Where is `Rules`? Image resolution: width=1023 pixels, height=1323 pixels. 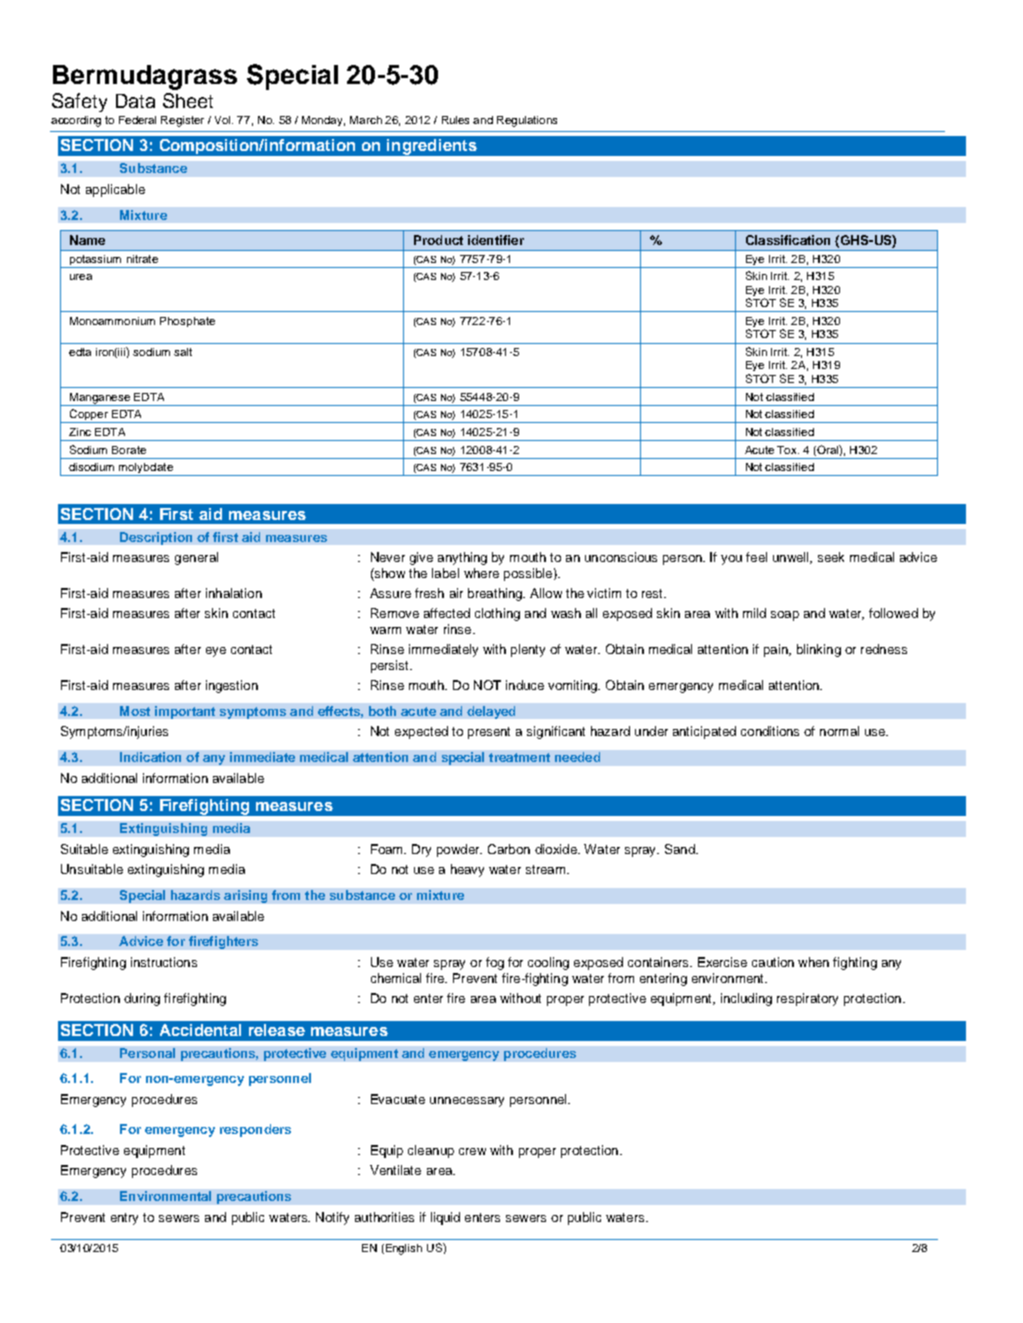 Rules is located at coordinates (455, 120).
